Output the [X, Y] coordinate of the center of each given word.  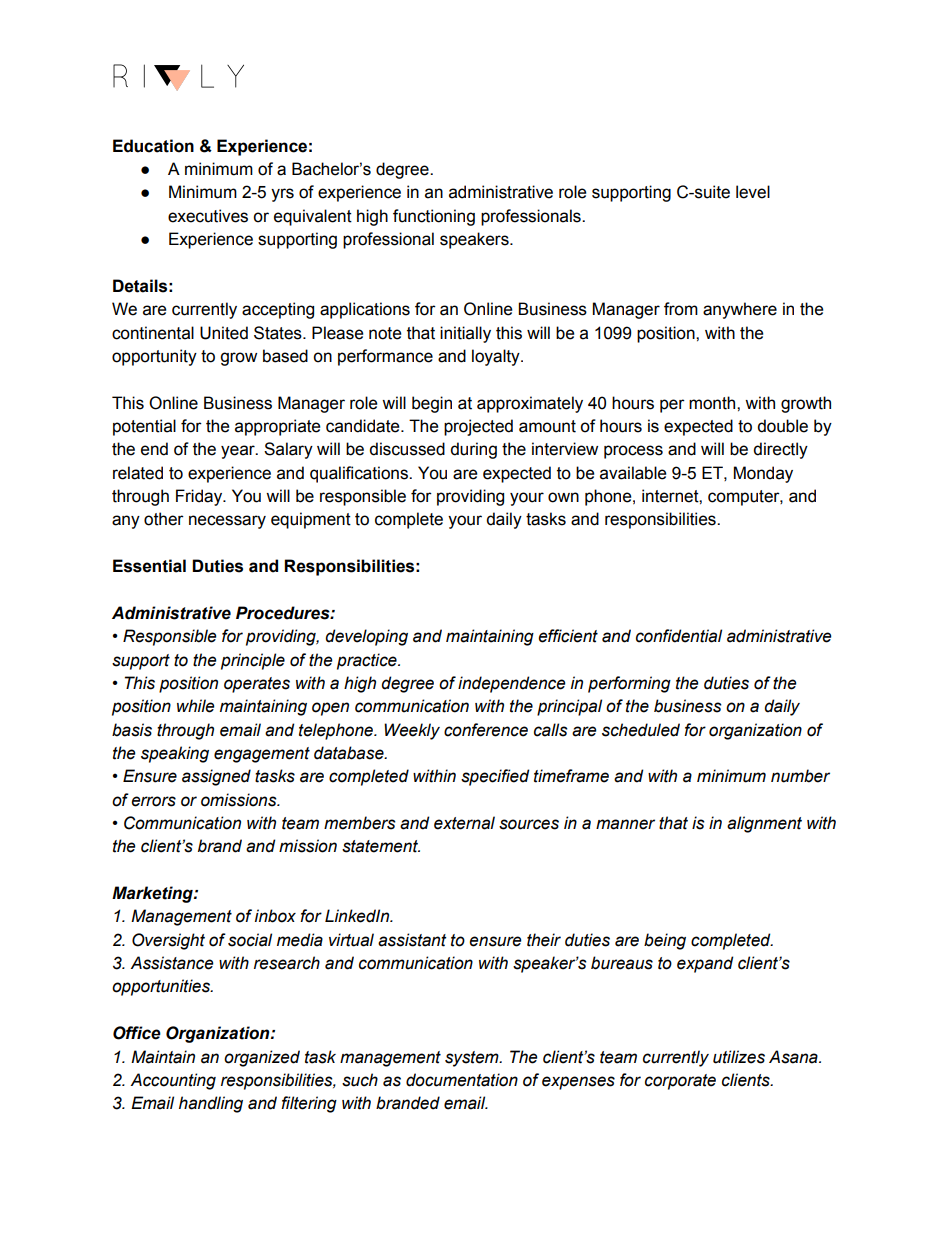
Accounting [173, 1081]
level [753, 192]
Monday [763, 474]
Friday [200, 497]
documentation [462, 1080]
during [473, 450]
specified [495, 777]
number [800, 776]
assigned [216, 777]
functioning [434, 217]
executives [208, 216]
